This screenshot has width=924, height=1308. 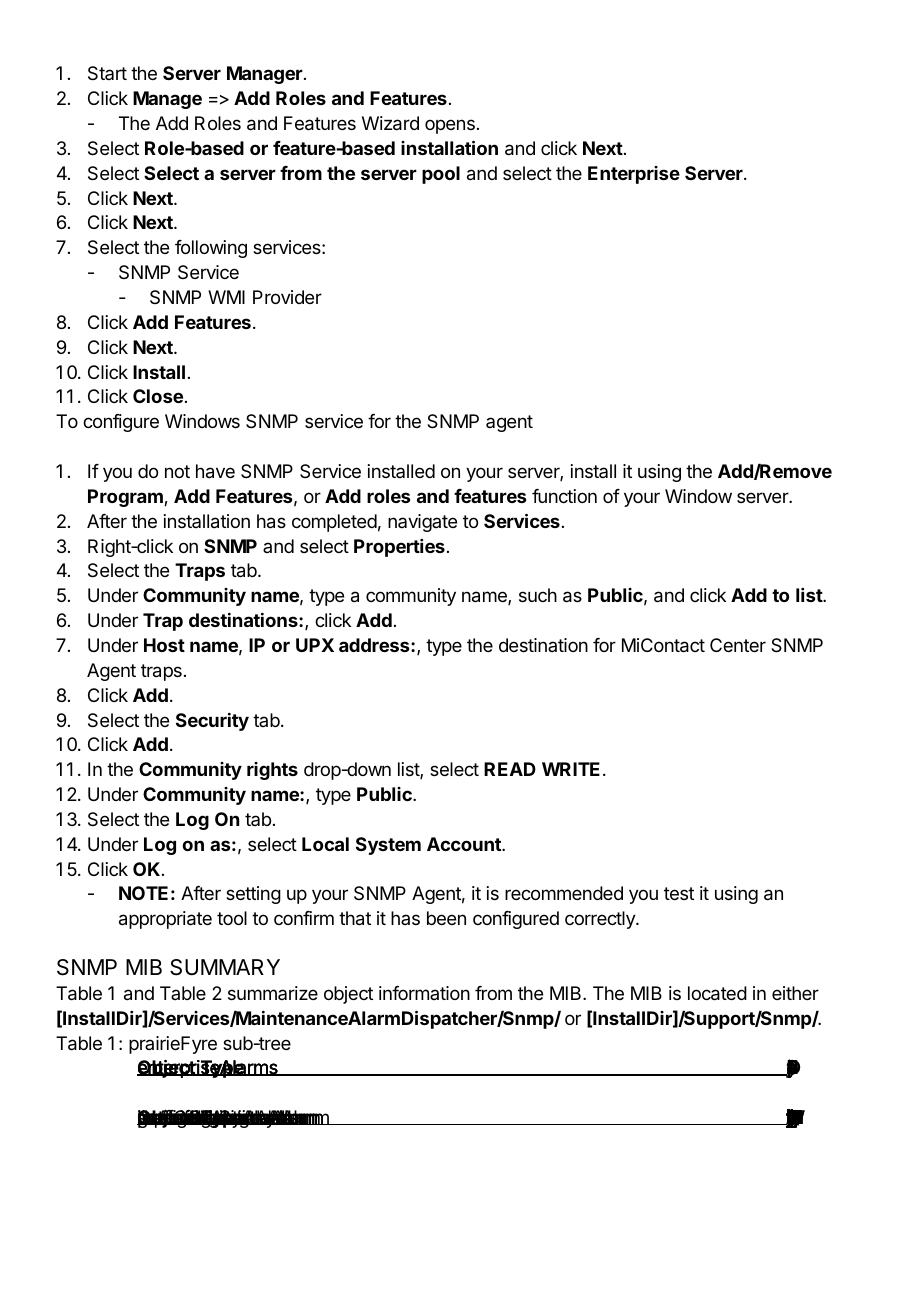 I want to click on following, so click(x=211, y=249).
